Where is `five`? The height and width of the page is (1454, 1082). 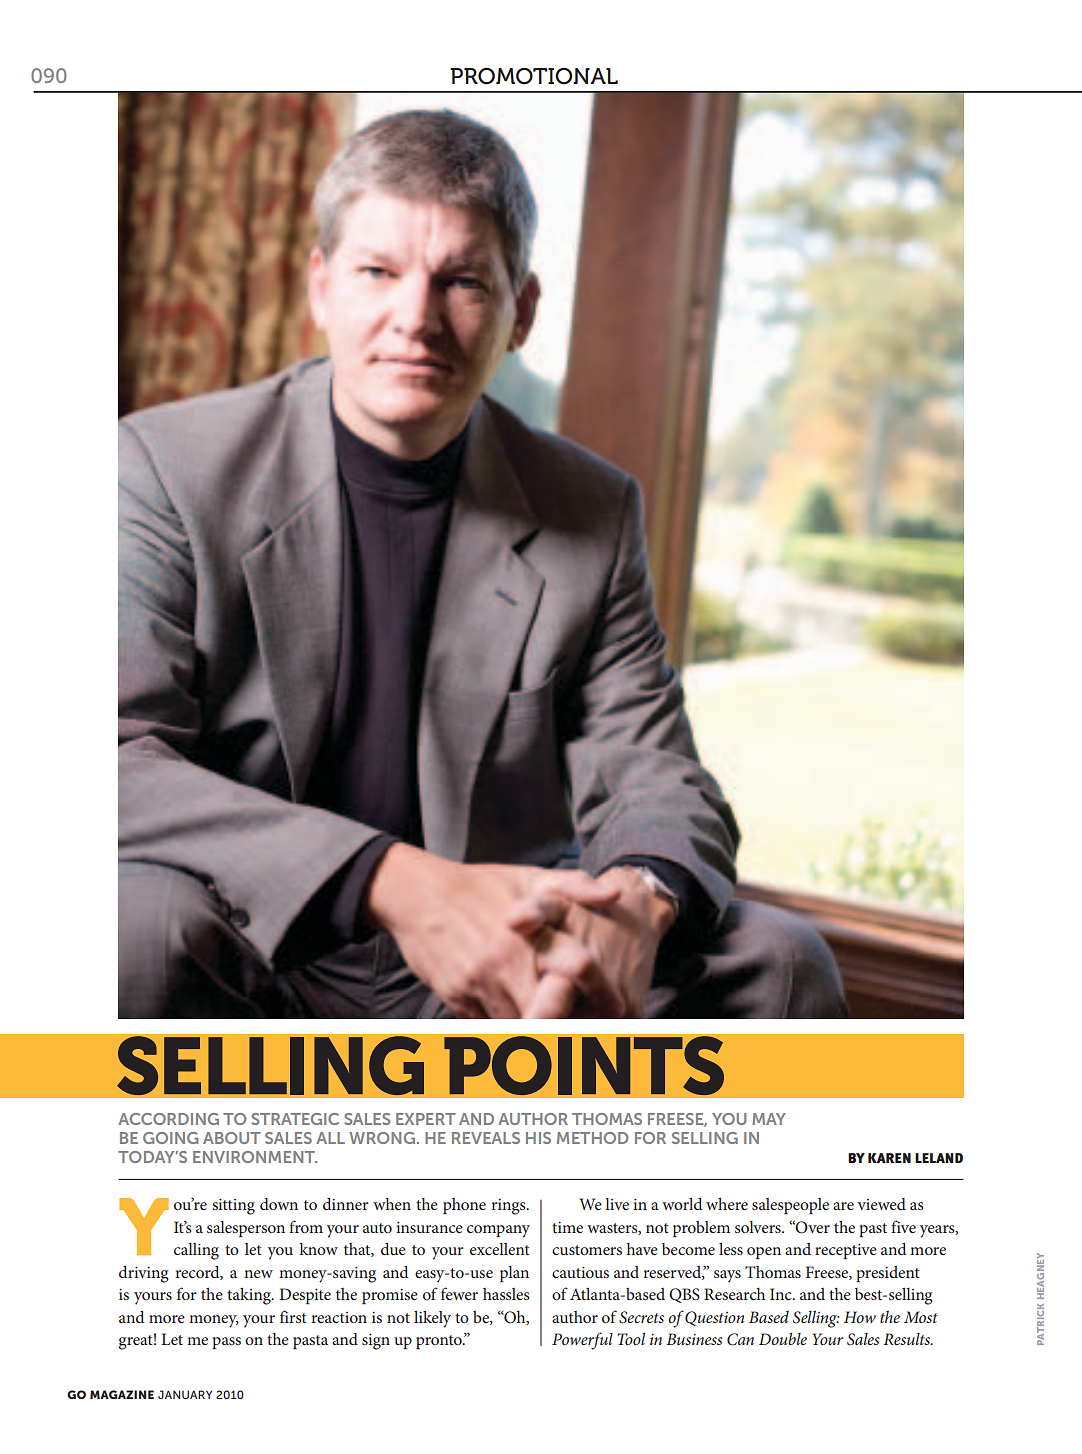 five is located at coordinates (903, 1226).
